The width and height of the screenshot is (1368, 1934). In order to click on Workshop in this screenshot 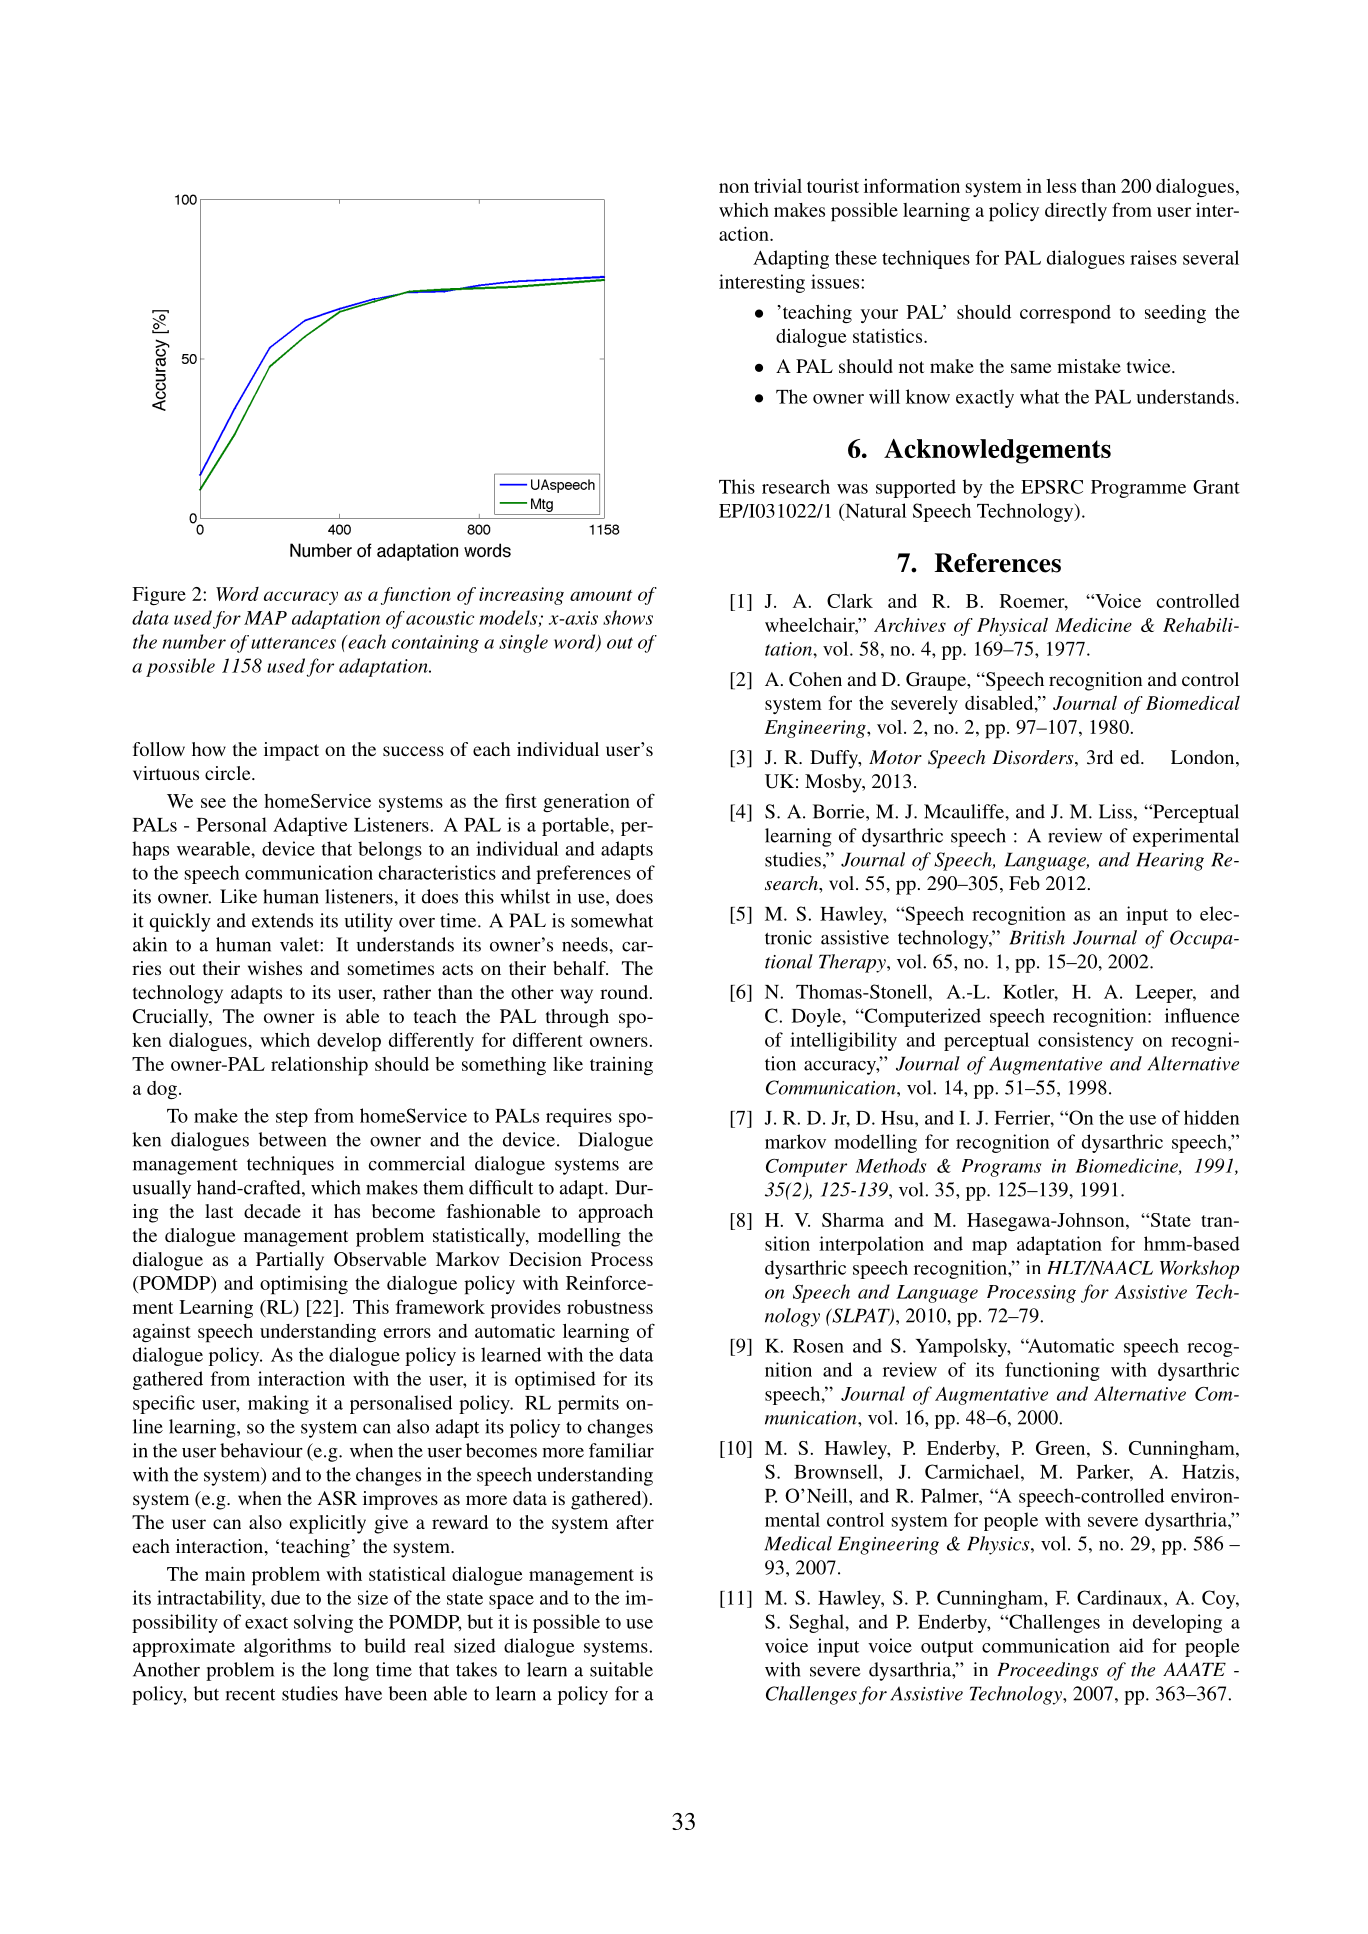, I will do `click(1199, 1269)`.
